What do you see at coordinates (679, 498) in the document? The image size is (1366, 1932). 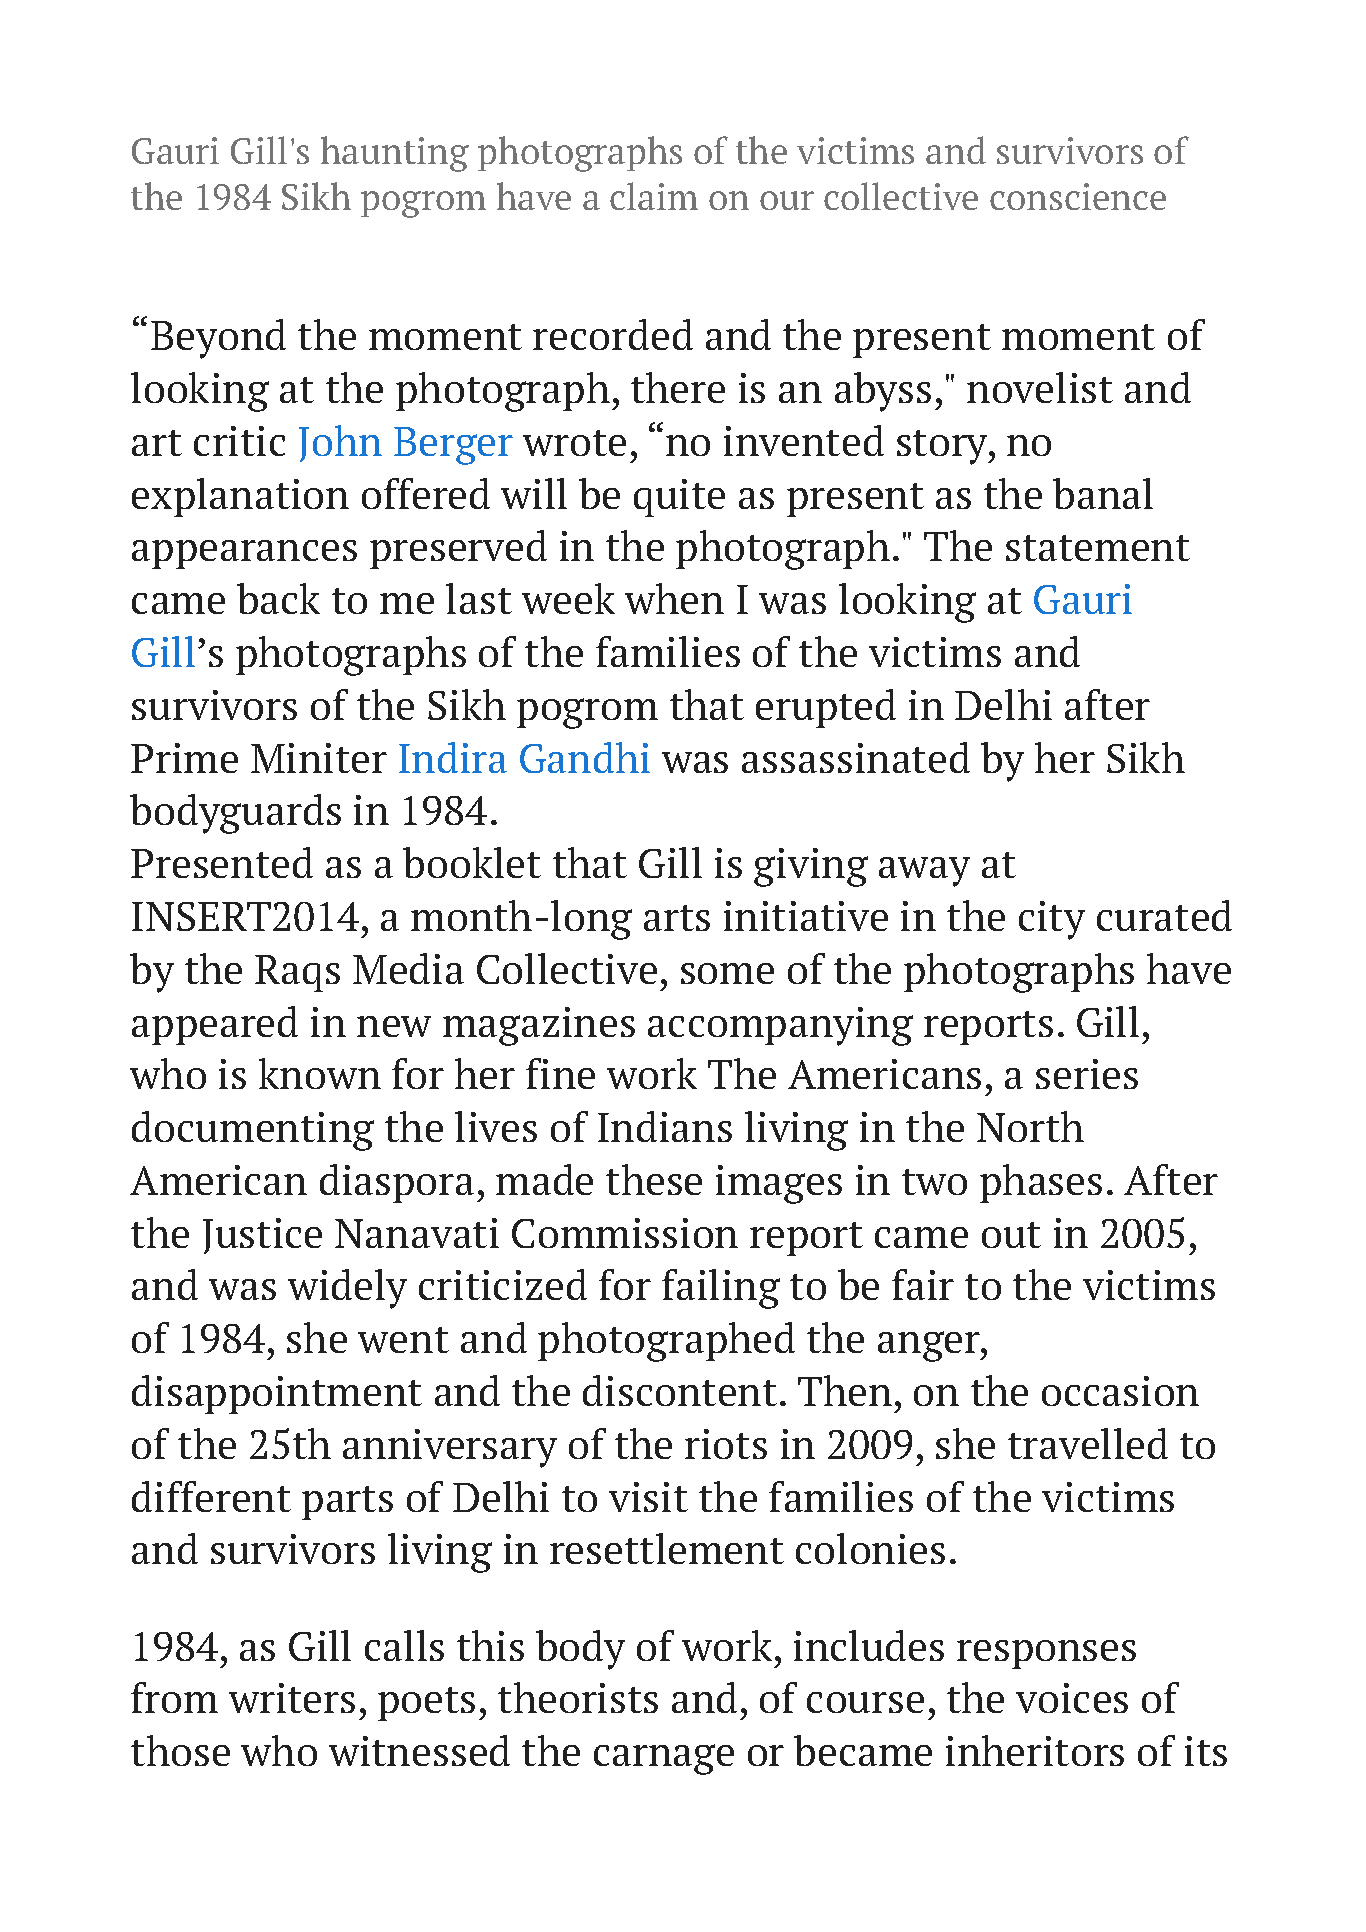 I see `quite` at bounding box center [679, 498].
